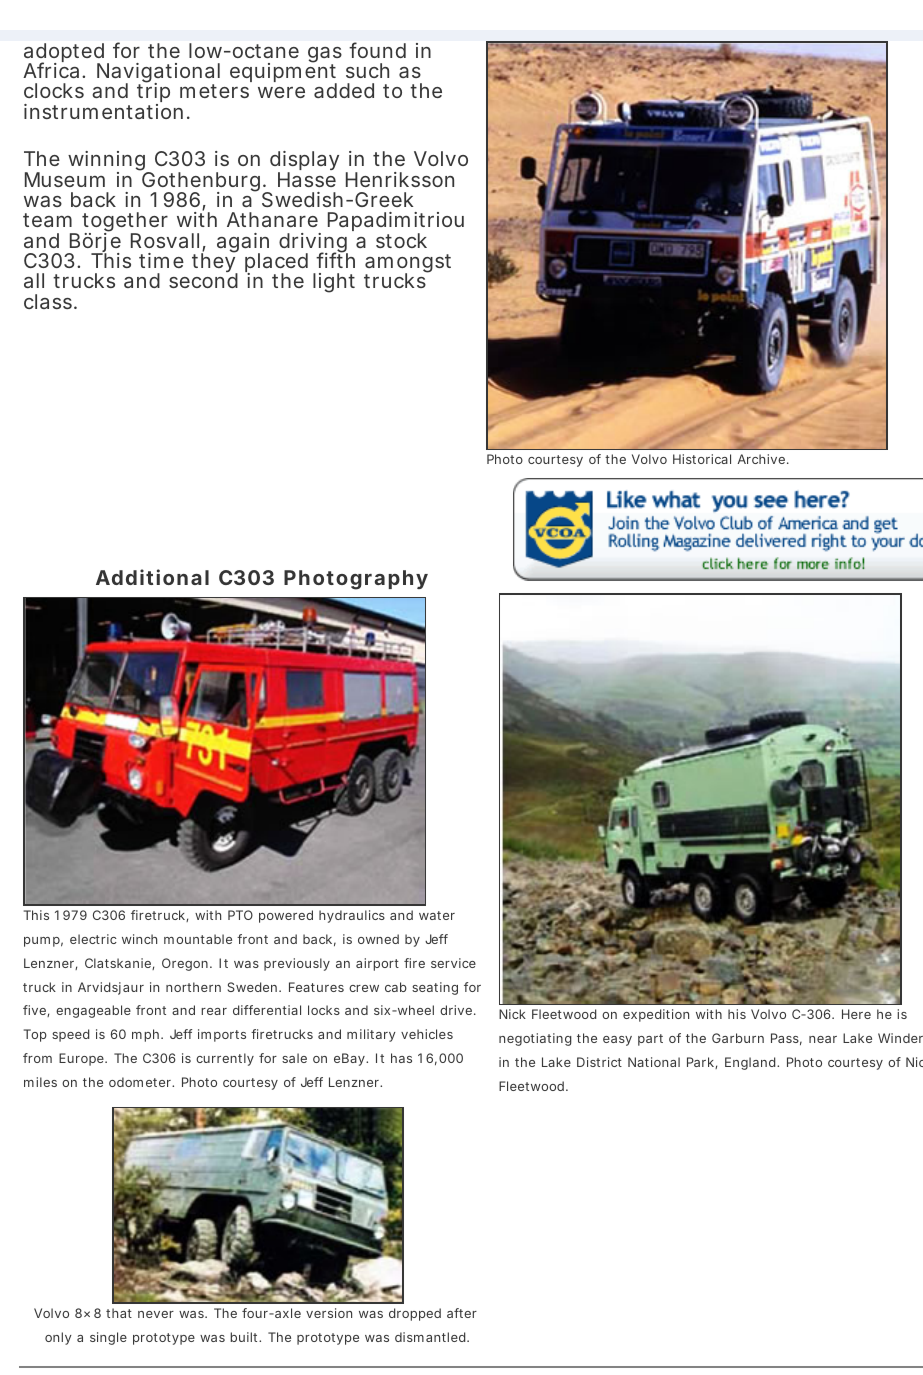 Image resolution: width=923 pixels, height=1375 pixels. What do you see at coordinates (377, 50) in the screenshot?
I see `found` at bounding box center [377, 50].
